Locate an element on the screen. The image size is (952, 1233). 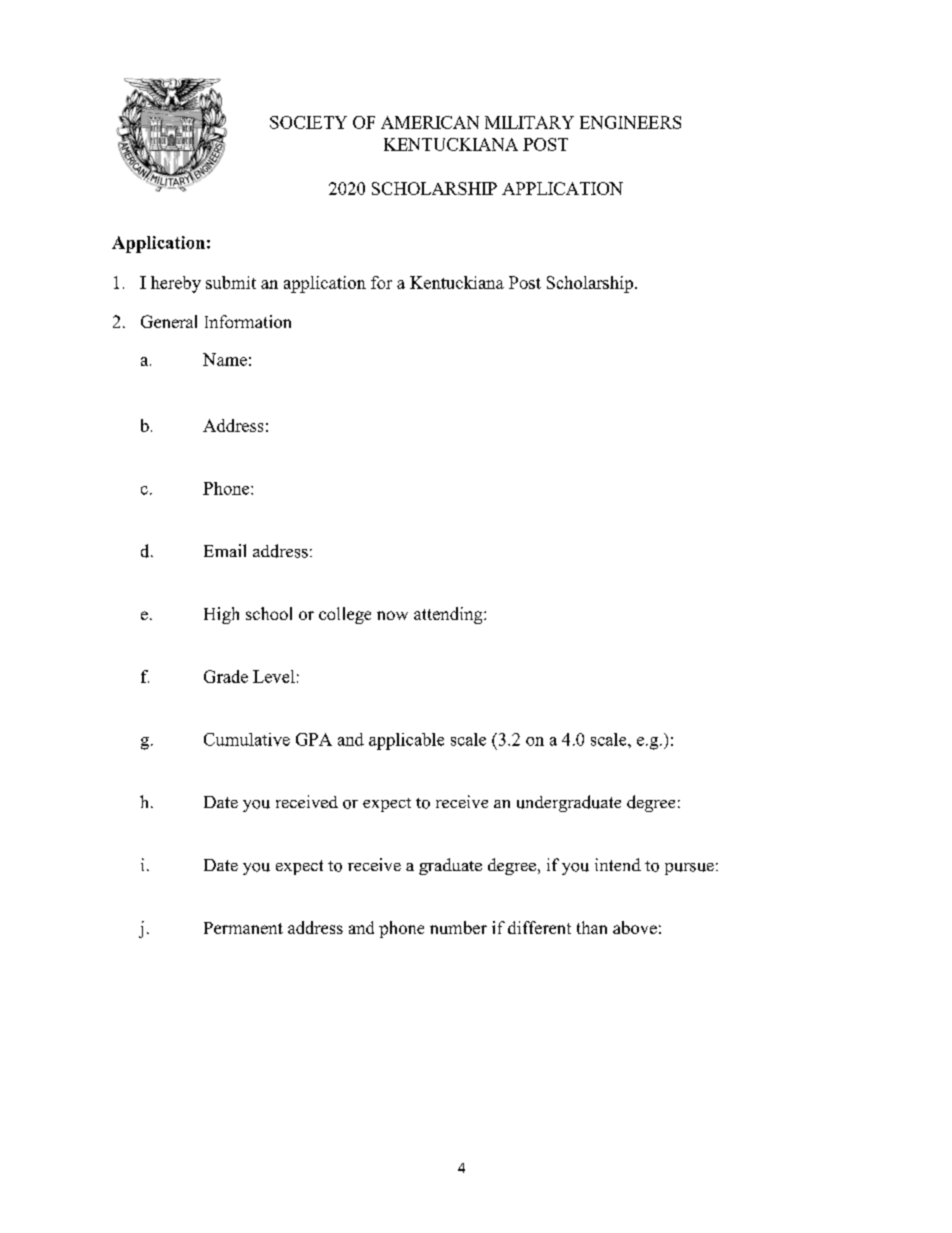
attending is located at coordinates (449, 615).
